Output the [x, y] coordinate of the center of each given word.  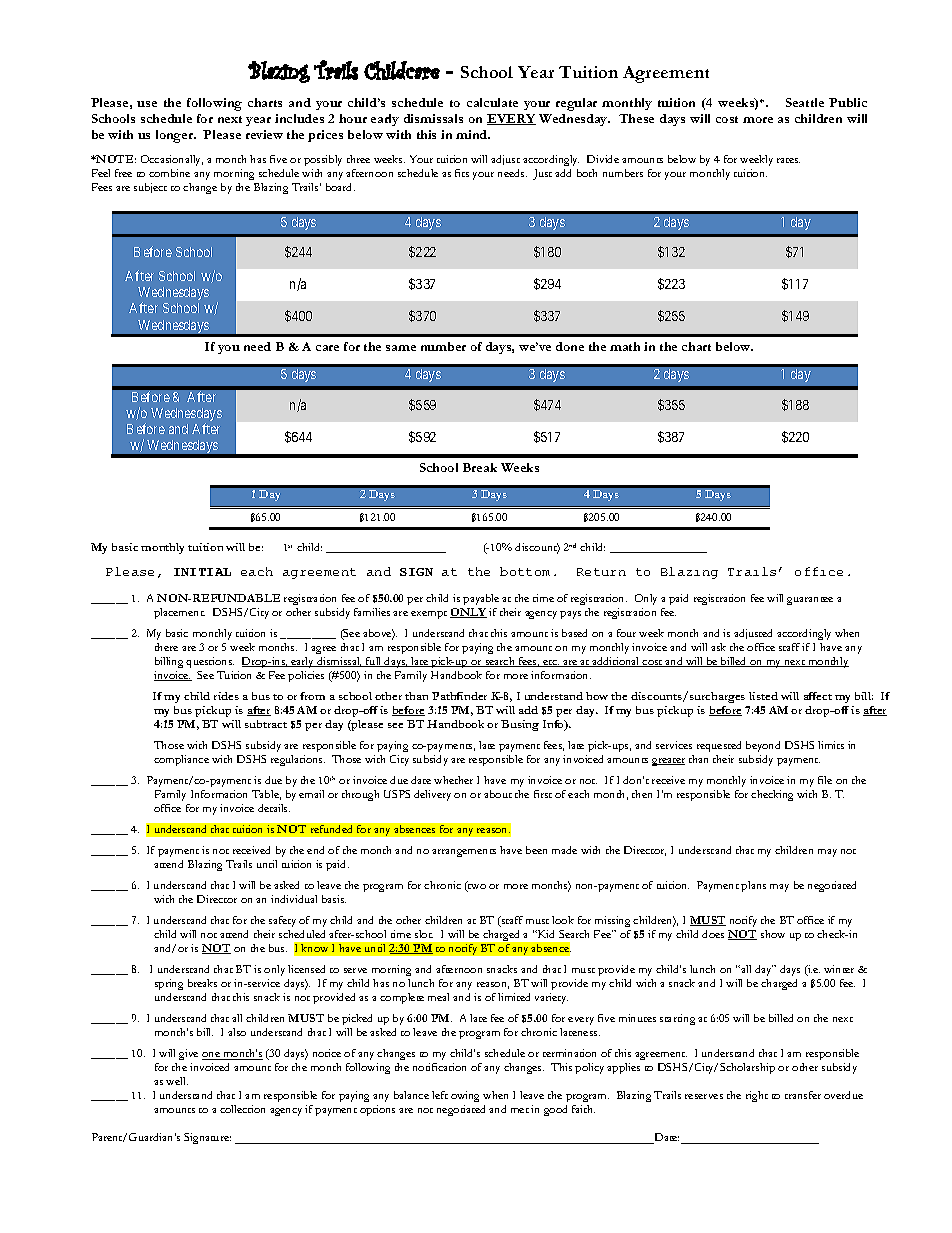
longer [175, 136]
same [401, 348]
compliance [181, 760]
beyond [763, 746]
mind [473, 134]
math [625, 346]
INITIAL [202, 572]
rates [788, 160]
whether [453, 780]
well [177, 1081]
